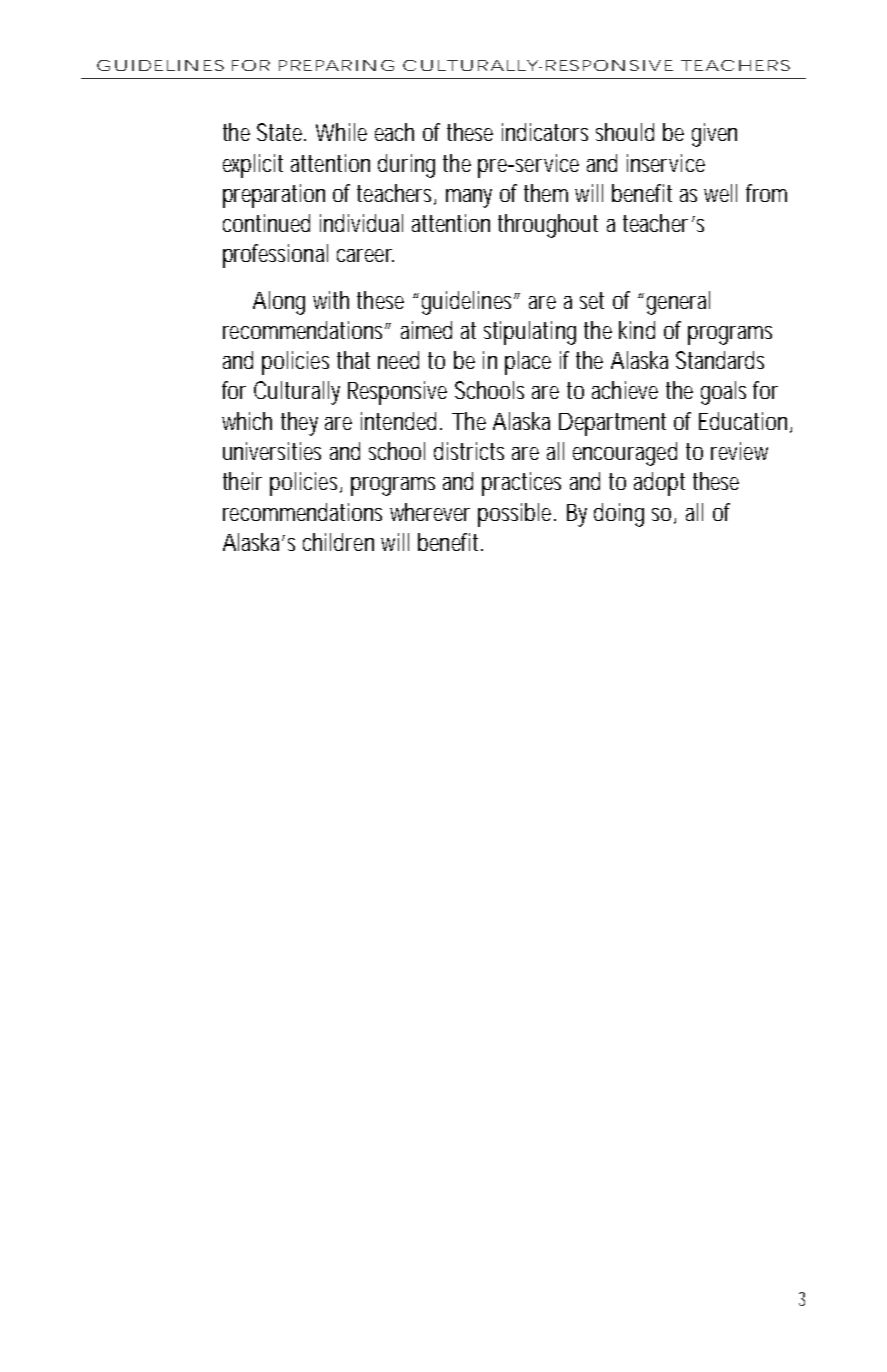 This page has height=1372, width=887. Describe the element at coordinates (469, 451) in the page. I see `districts` at that location.
